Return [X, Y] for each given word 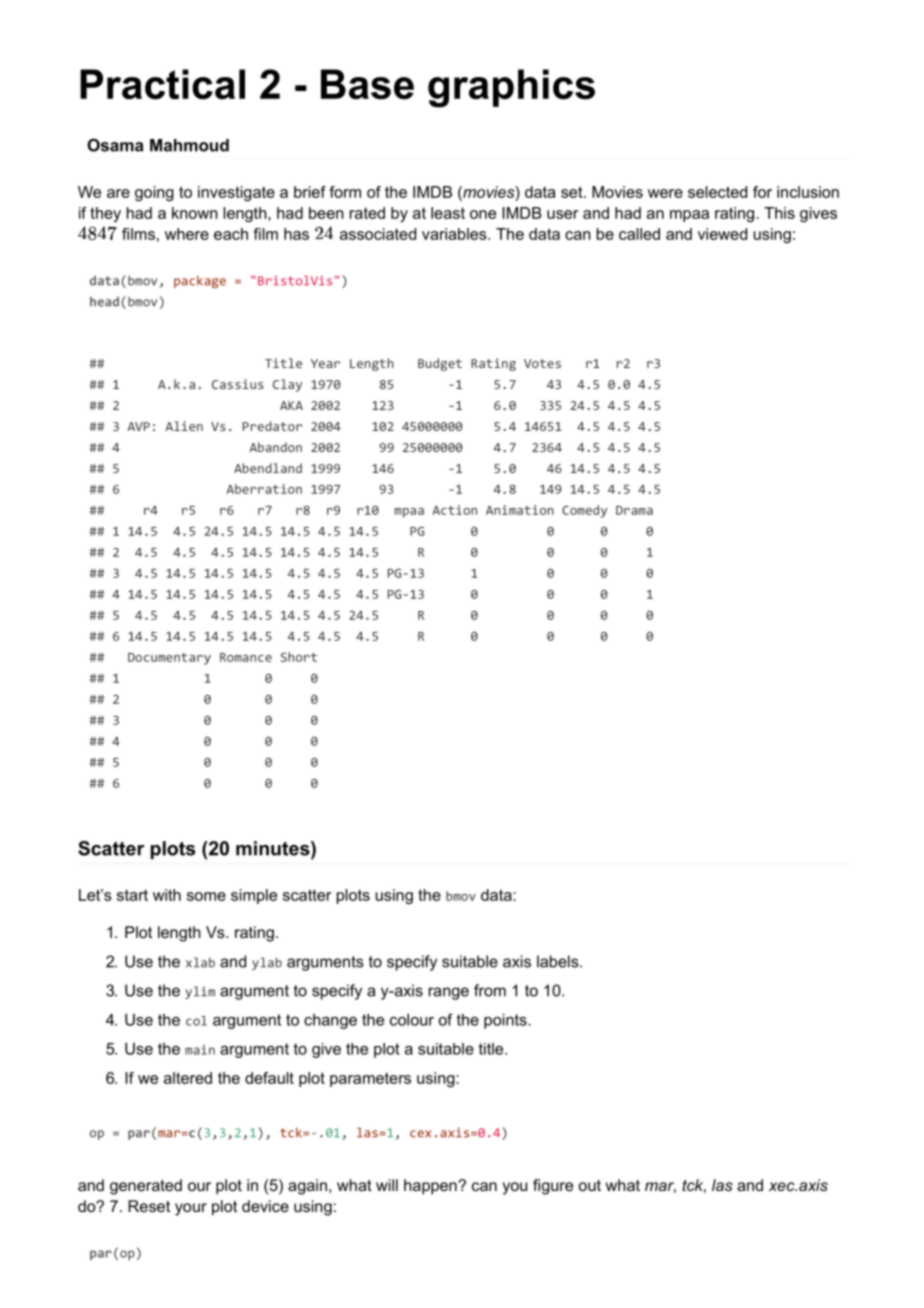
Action [455, 510]
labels [558, 961]
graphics [511, 88]
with [167, 895]
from [490, 990]
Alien [184, 426]
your [191, 1209]
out [590, 1185]
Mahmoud [189, 145]
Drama [634, 510]
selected [717, 192]
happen [431, 1187]
